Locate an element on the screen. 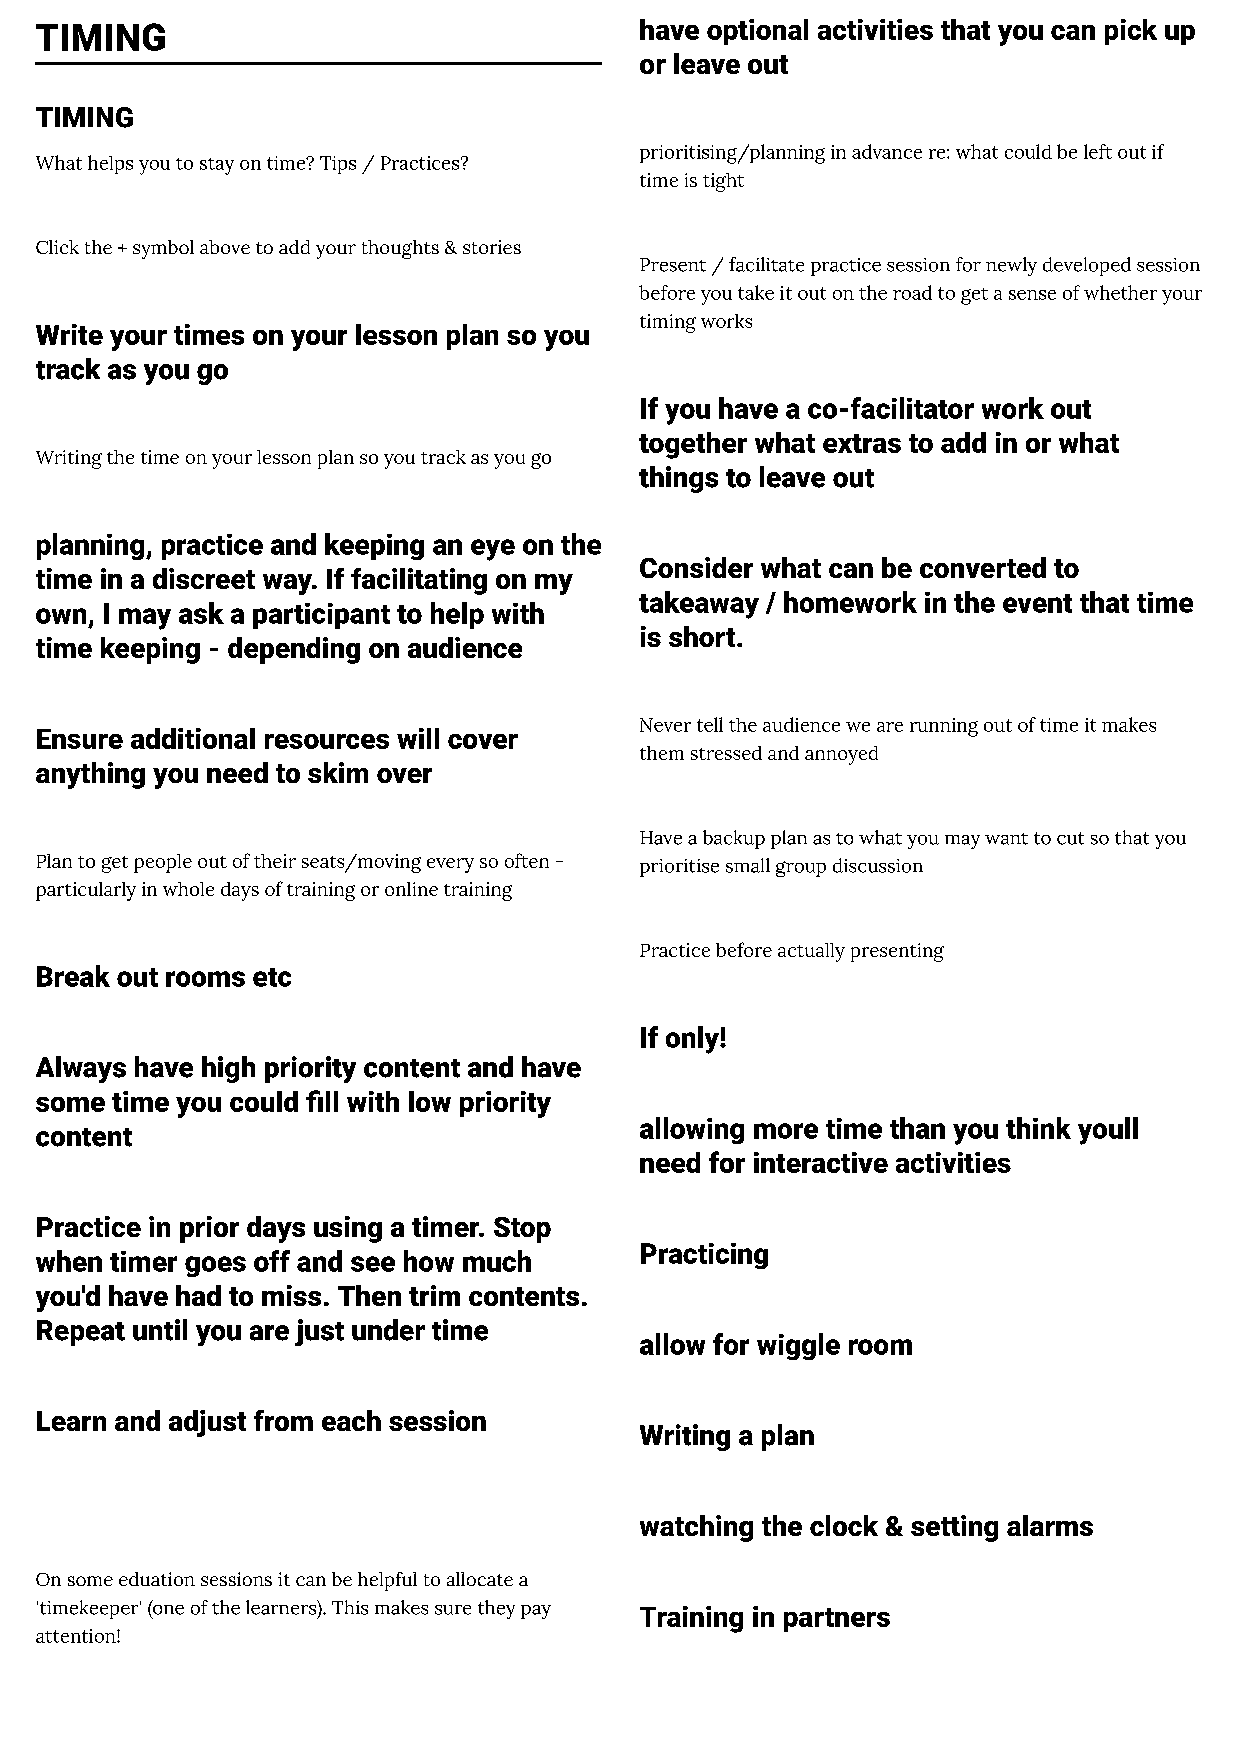 The height and width of the screenshot is (1757, 1241). optional is located at coordinates (757, 32).
